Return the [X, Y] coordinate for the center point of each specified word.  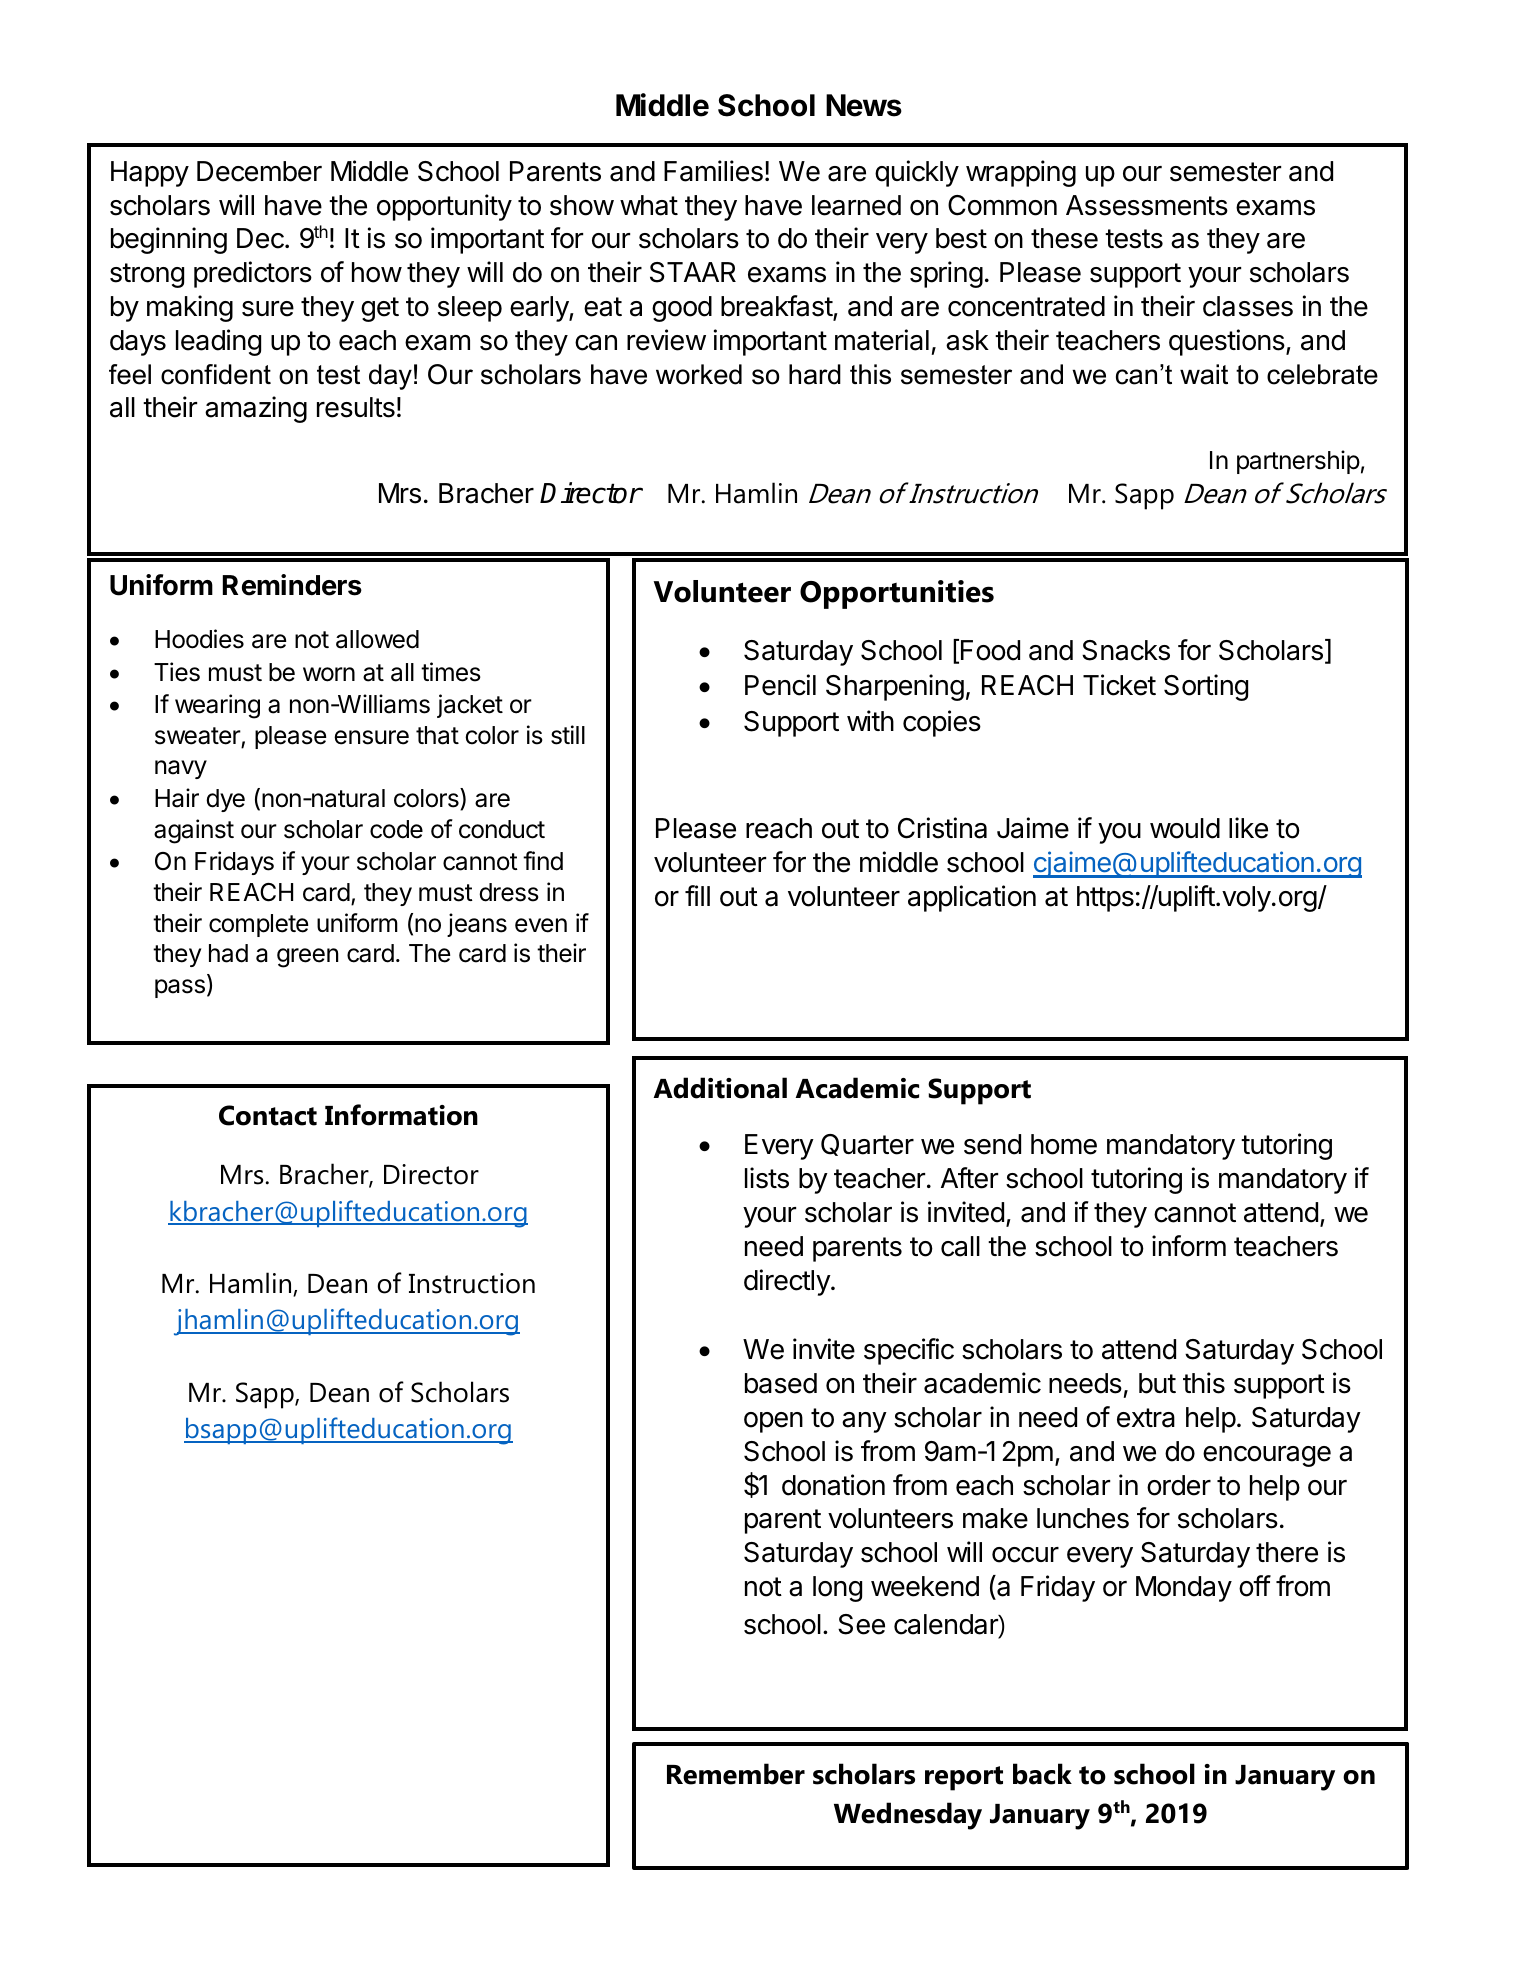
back [1042, 1774]
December [259, 171]
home [1064, 1144]
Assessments [1147, 205]
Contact [268, 1115]
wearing [217, 706]
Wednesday [908, 1816]
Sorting [1206, 687]
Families [713, 171]
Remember [736, 1774]
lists [767, 1178]
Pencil [780, 685]
